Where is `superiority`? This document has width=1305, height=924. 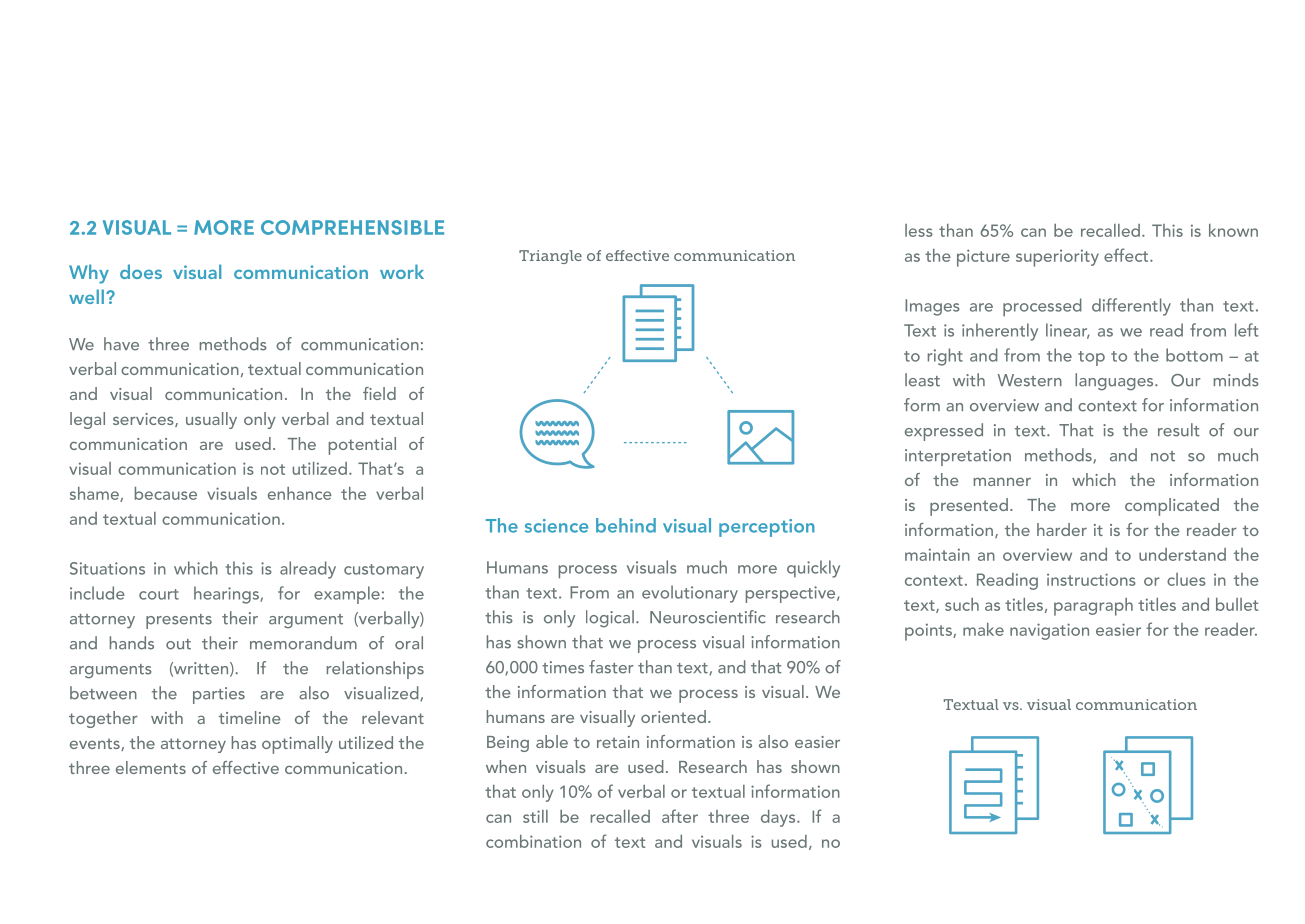
superiority is located at coordinates (1057, 258).
